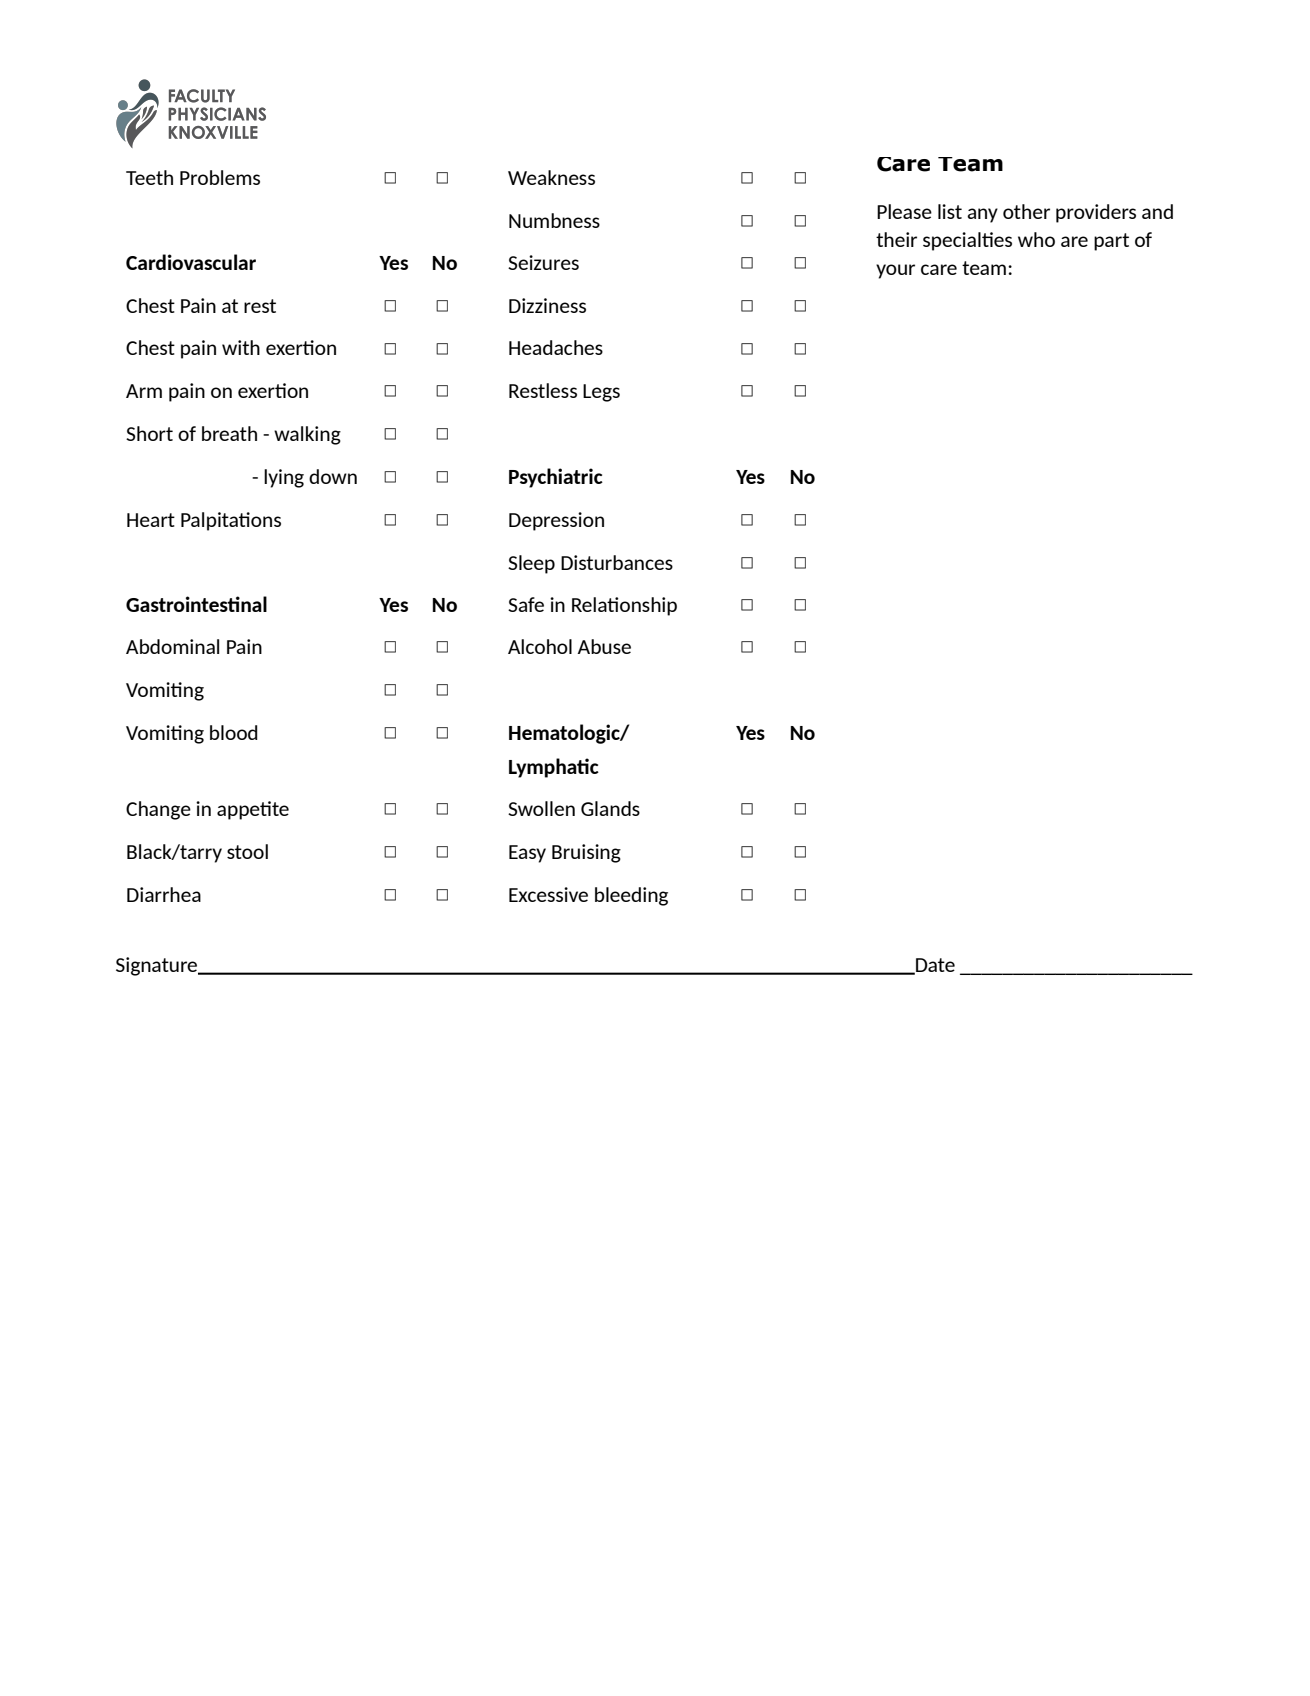  Describe the element at coordinates (220, 177) in the screenshot. I see `Problems` at that location.
